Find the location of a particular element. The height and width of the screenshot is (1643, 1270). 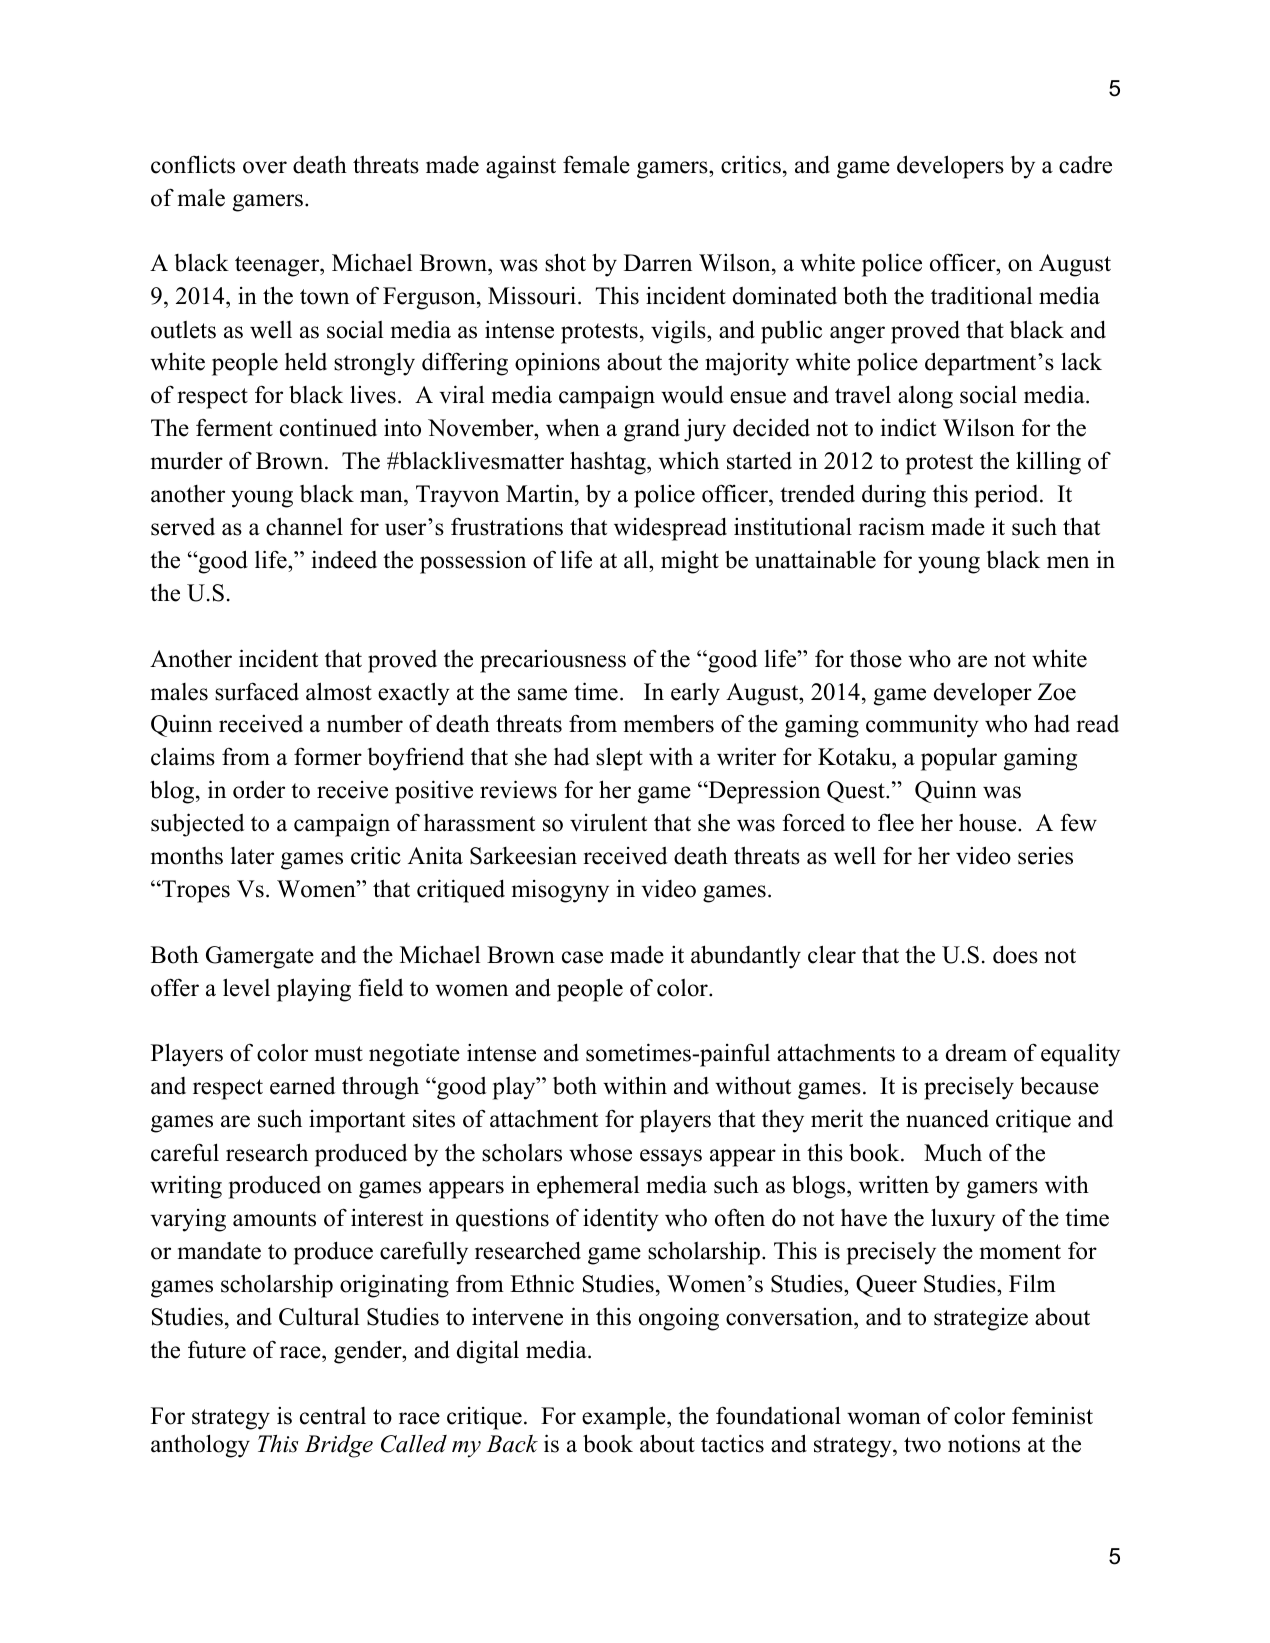

cadre is located at coordinates (1085, 165).
